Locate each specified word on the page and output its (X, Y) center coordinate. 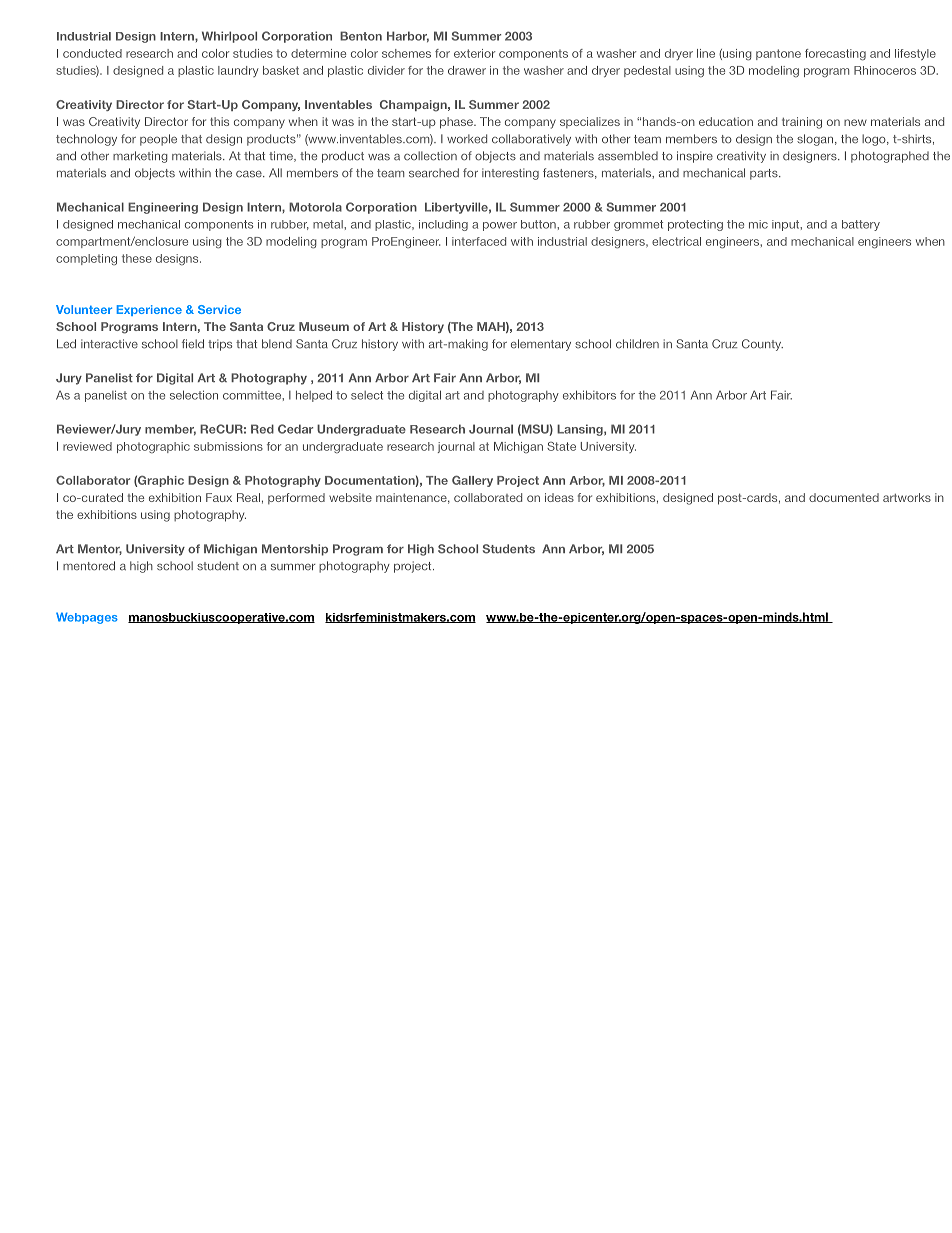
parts (765, 174)
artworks (907, 497)
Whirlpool (229, 37)
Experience (149, 310)
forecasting (835, 55)
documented (844, 497)
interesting (510, 174)
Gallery (472, 481)
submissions (228, 446)
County (762, 345)
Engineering (163, 208)
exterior (475, 53)
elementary (541, 345)
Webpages (87, 618)
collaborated (488, 497)
